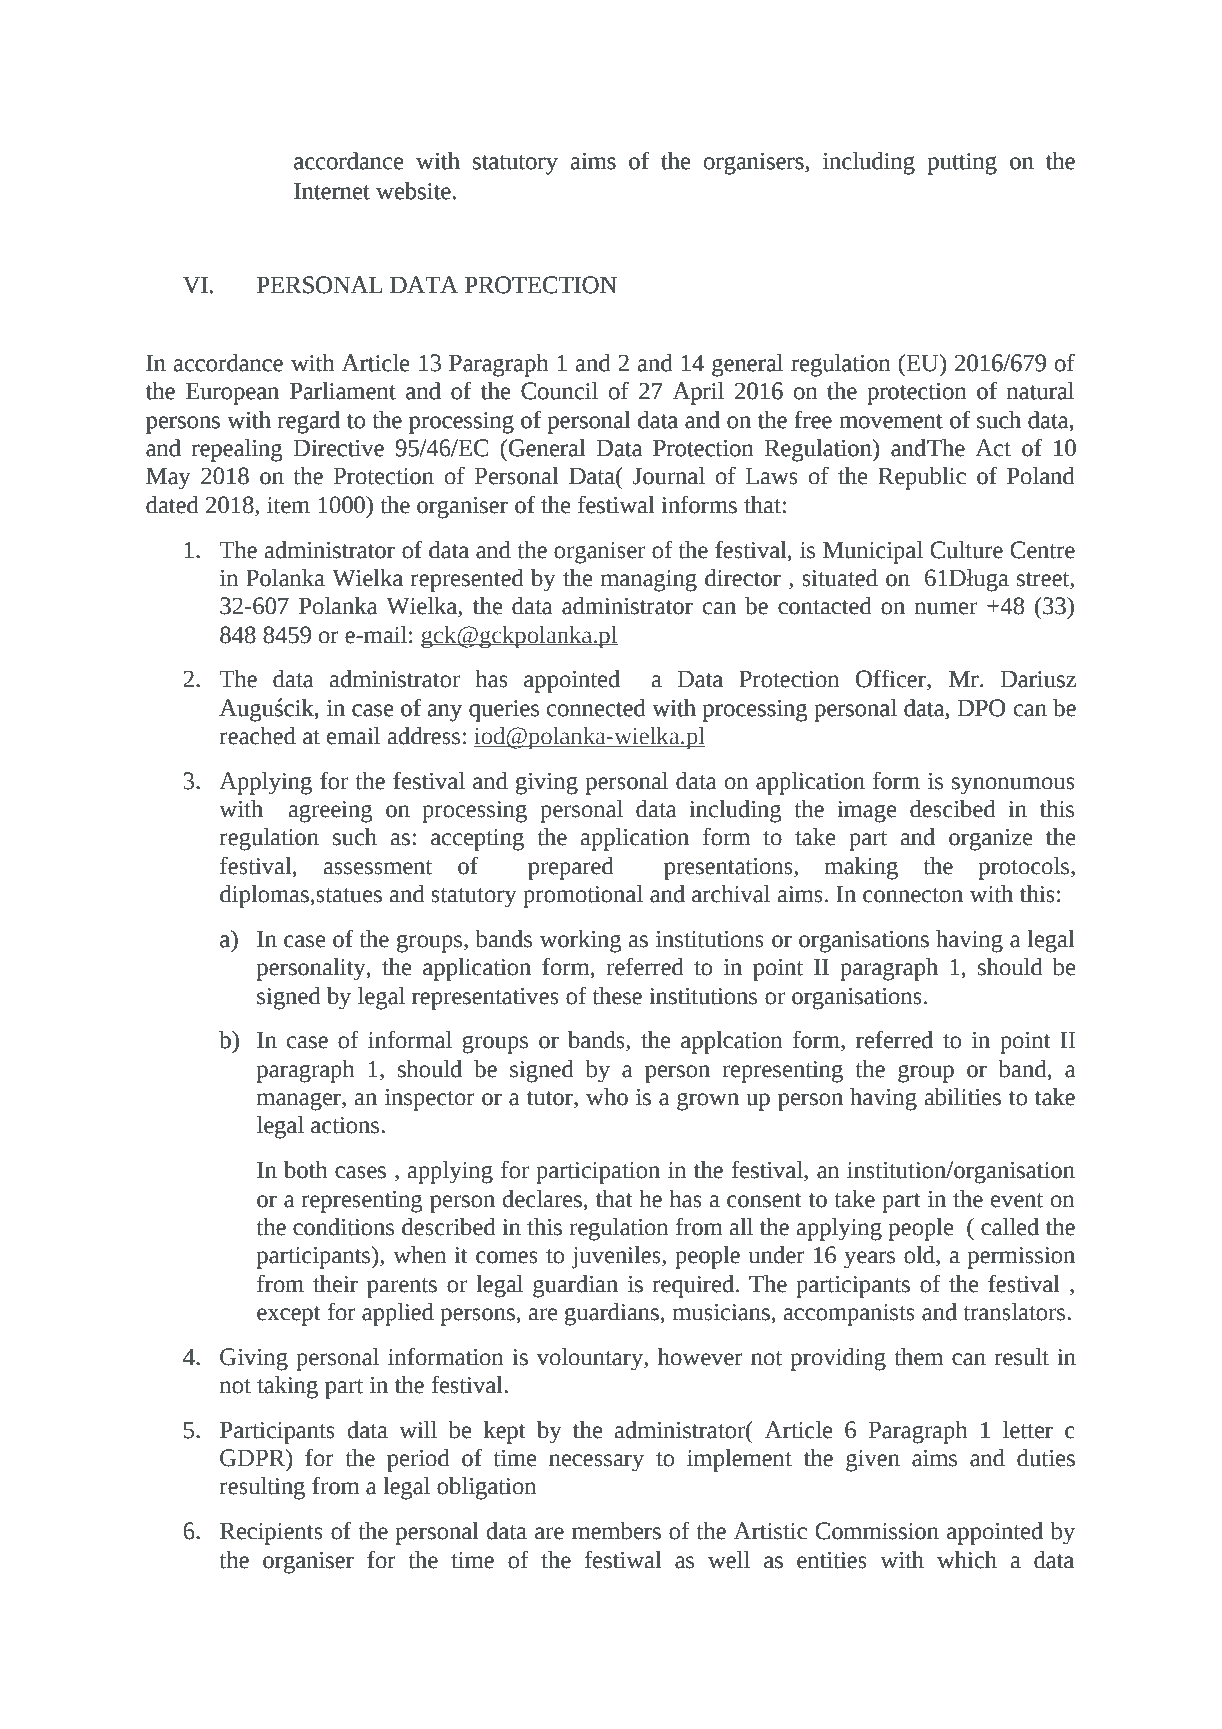  I want to click on putting, so click(962, 164).
